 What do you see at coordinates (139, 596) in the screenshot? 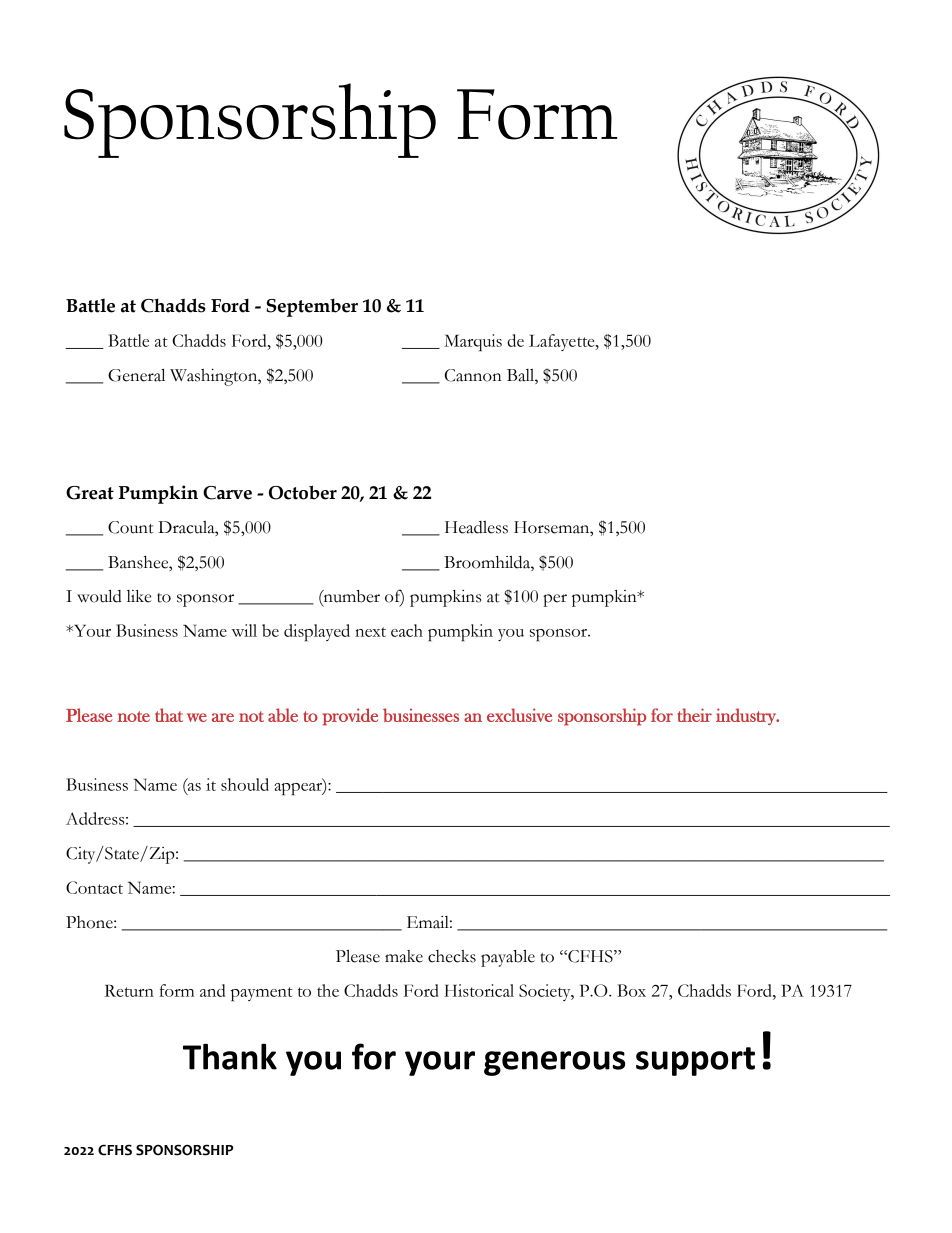
I see `like` at bounding box center [139, 596].
